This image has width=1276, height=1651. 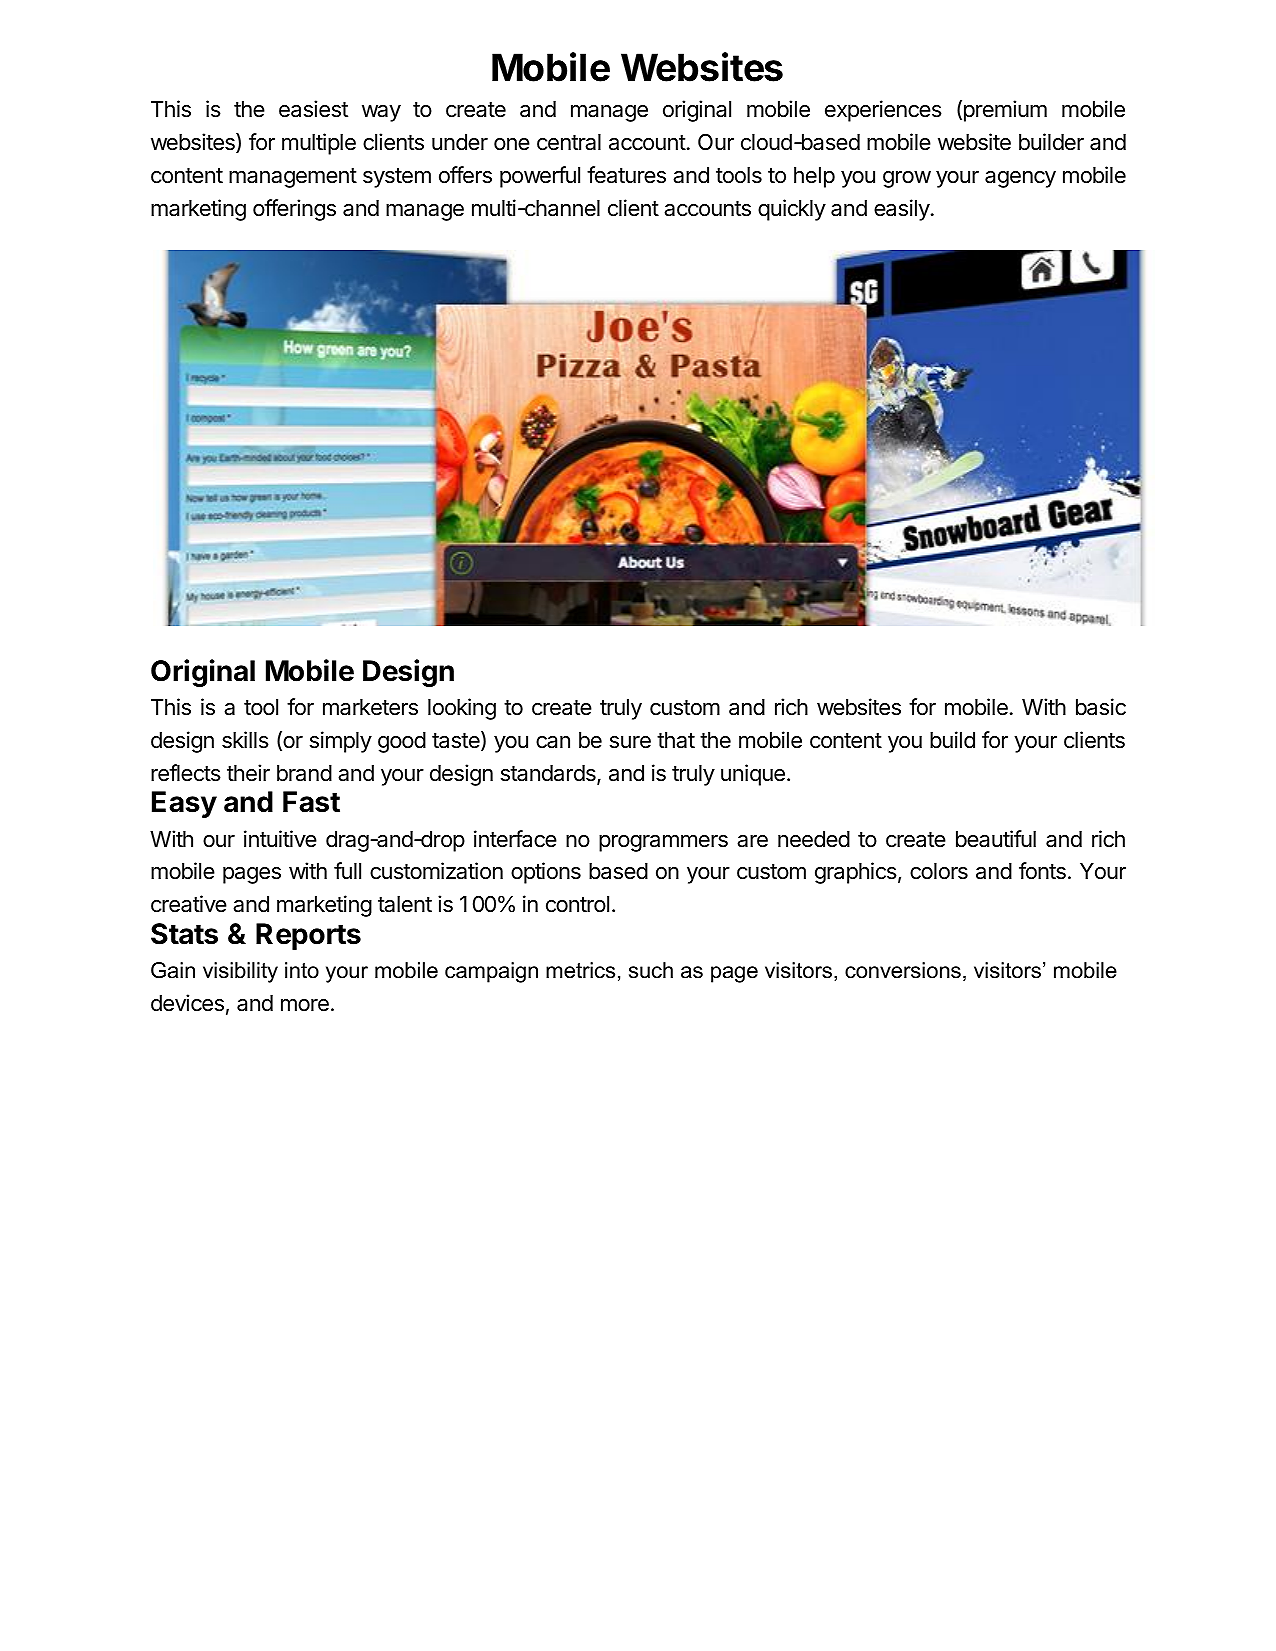 What do you see at coordinates (996, 839) in the image?
I see `beautiful` at bounding box center [996, 839].
